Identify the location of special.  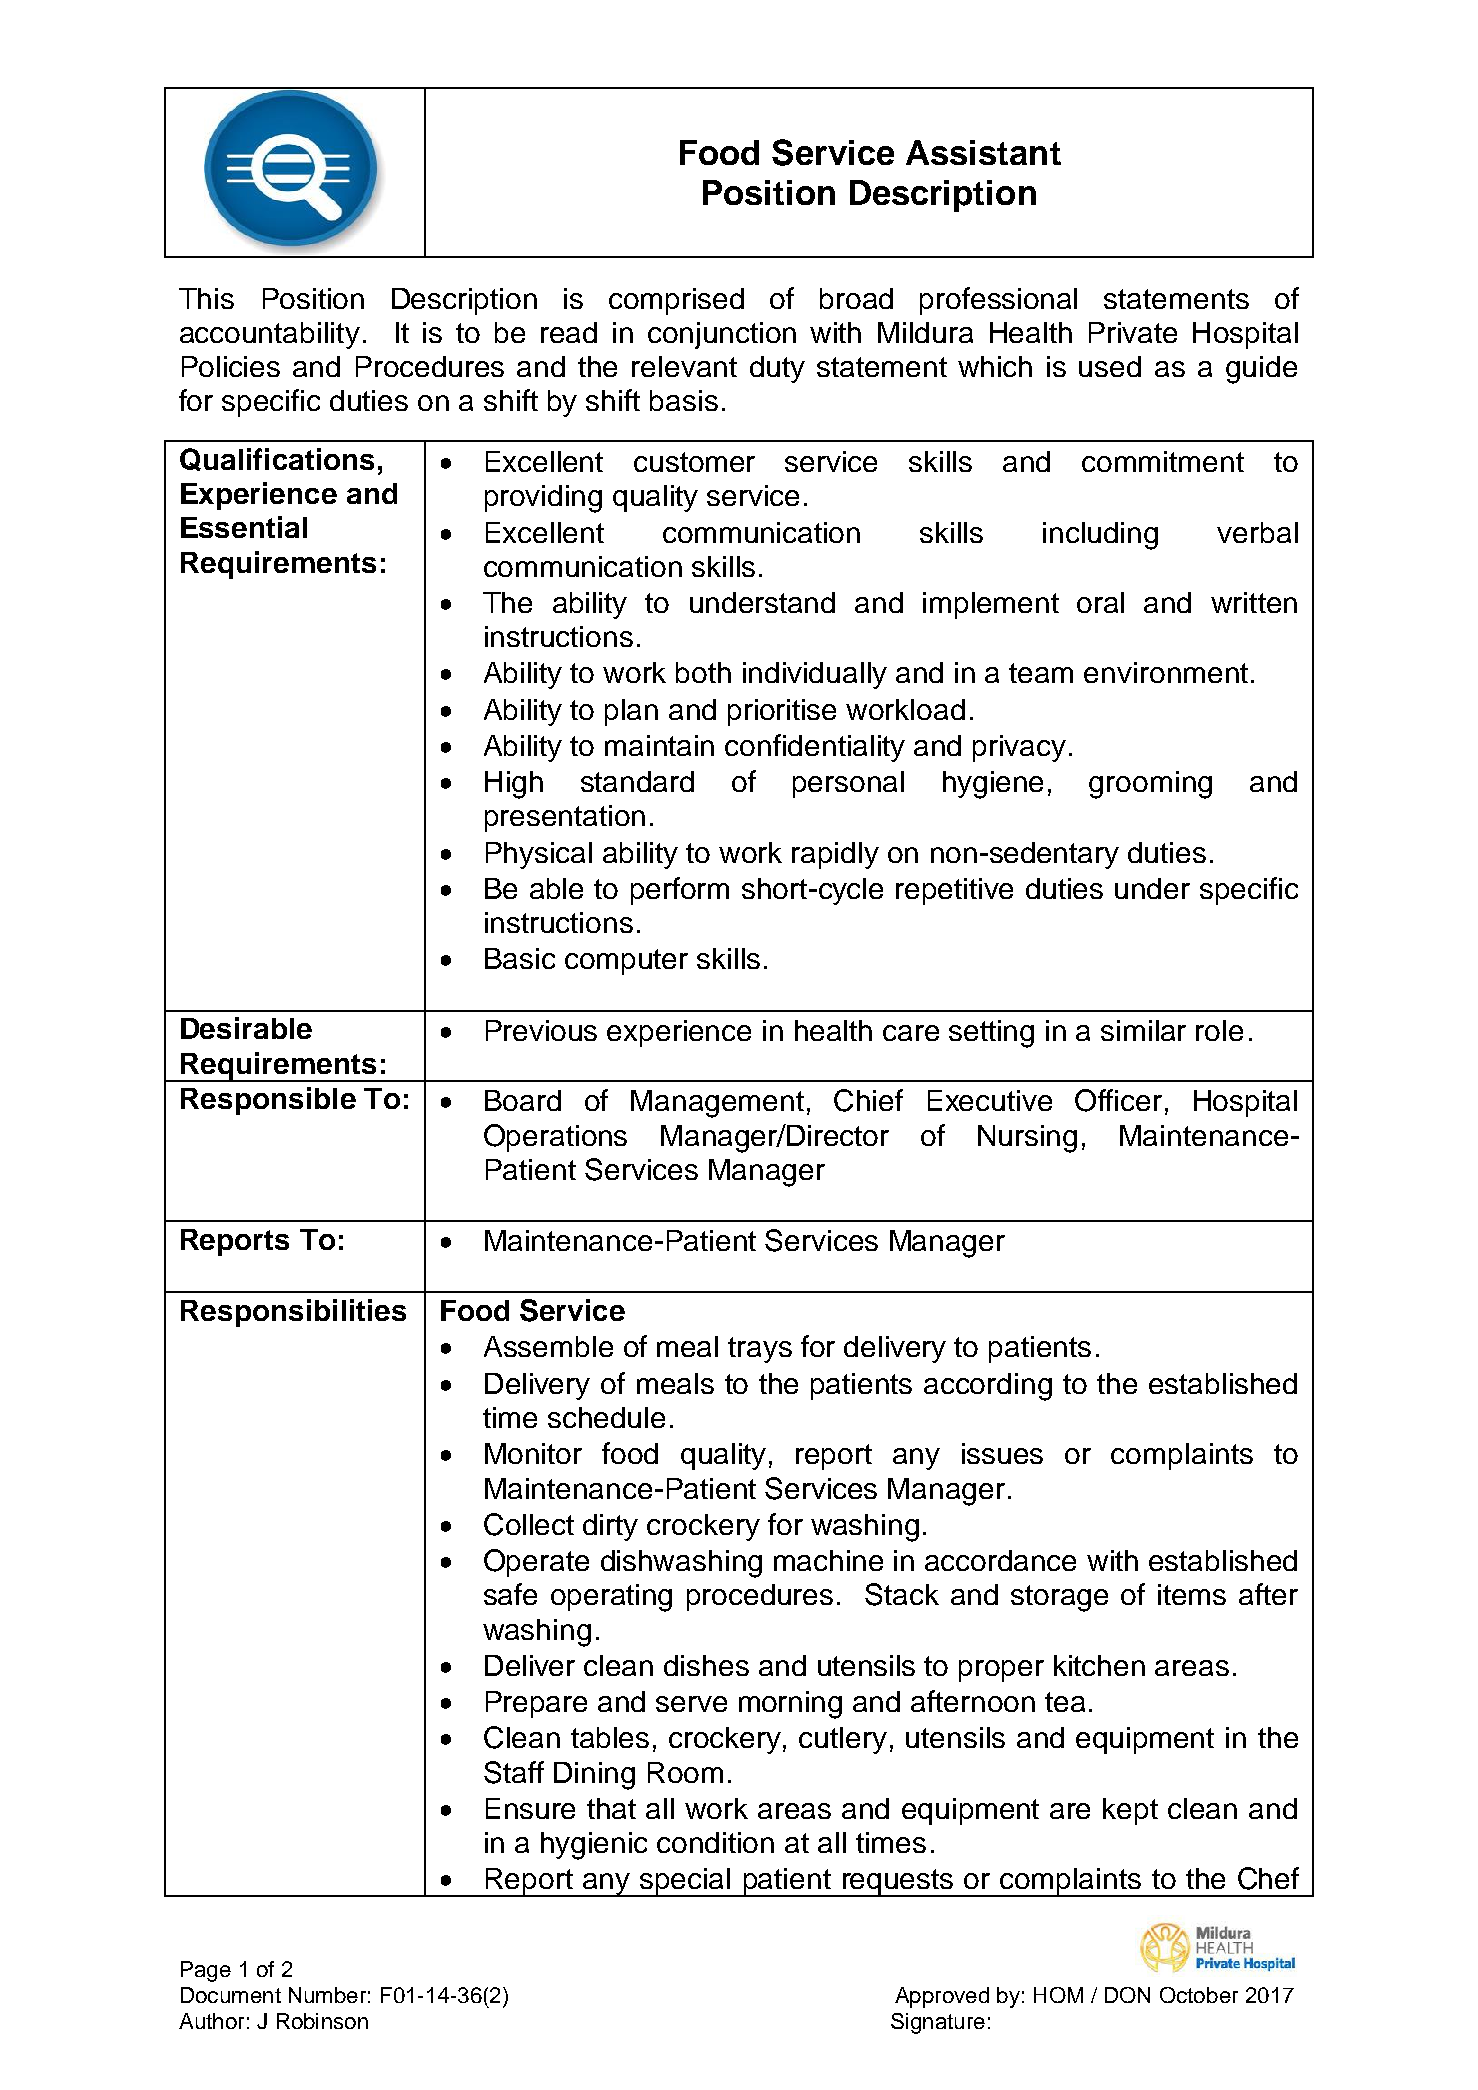
(685, 1882).
